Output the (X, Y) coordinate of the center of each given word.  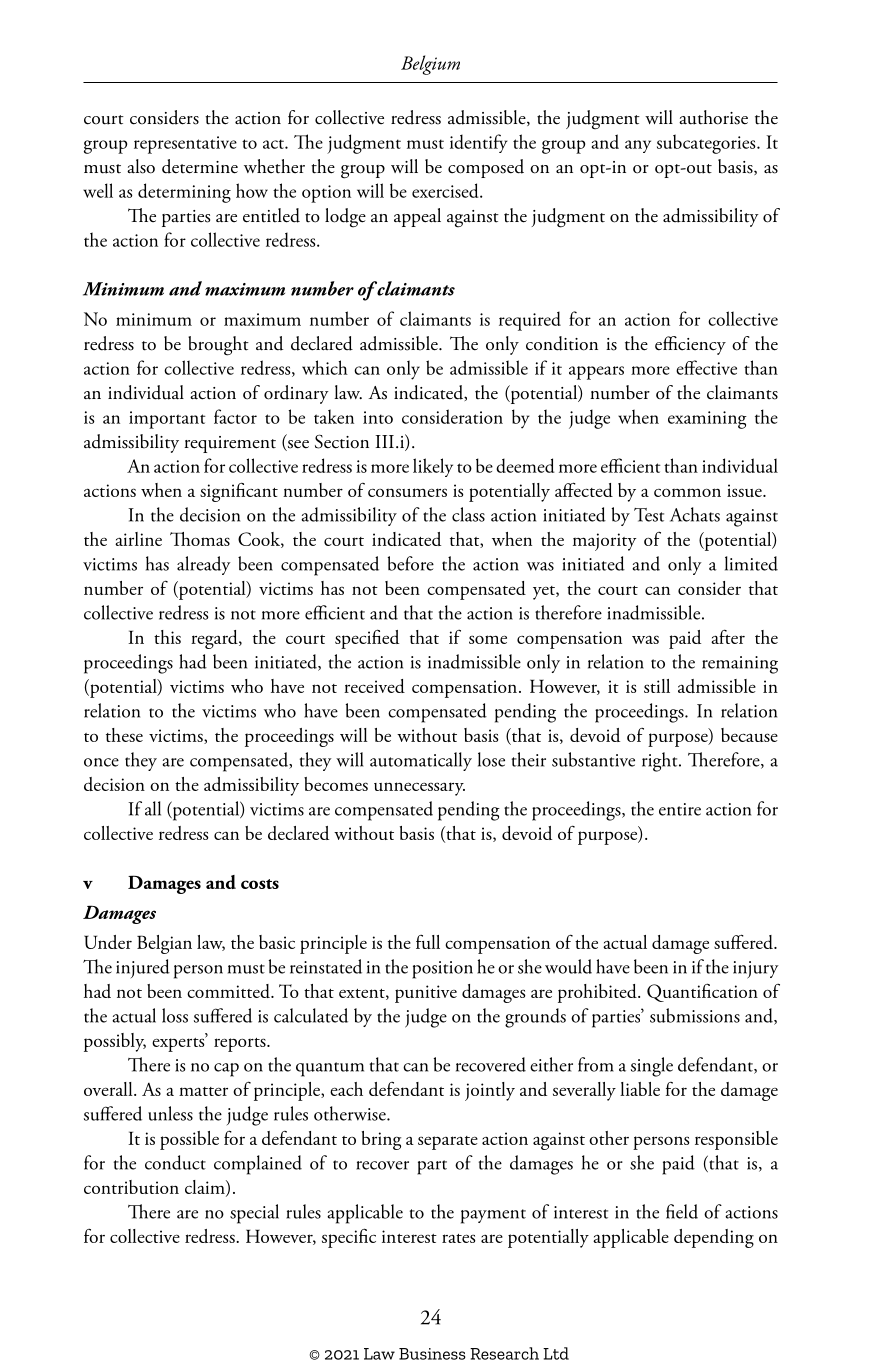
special (254, 1214)
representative (185, 145)
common (687, 492)
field (682, 1211)
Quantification (702, 992)
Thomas (200, 539)
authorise (713, 117)
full (428, 942)
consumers (407, 492)
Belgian (164, 944)
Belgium (430, 65)
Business (432, 1354)
